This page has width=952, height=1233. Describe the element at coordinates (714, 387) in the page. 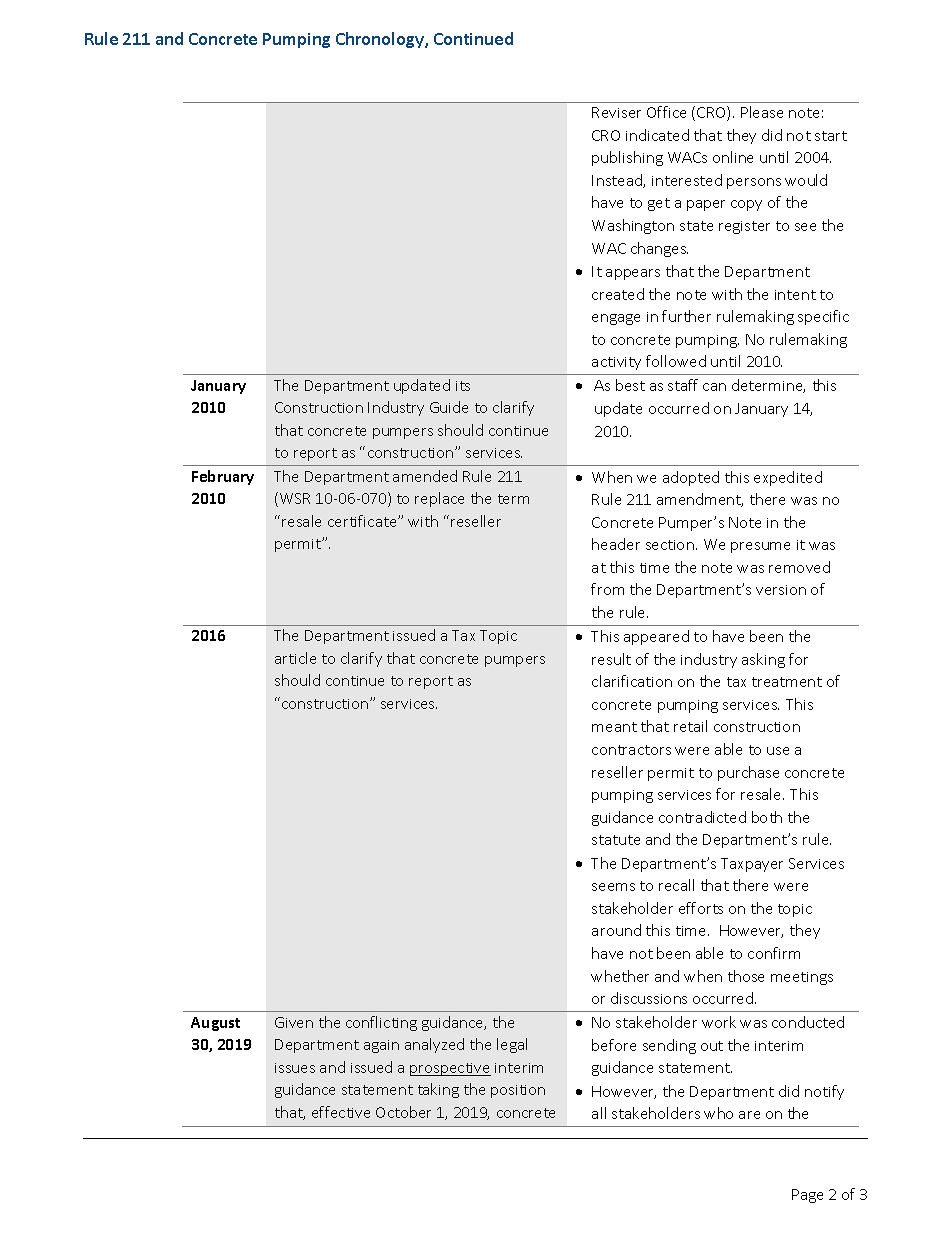

I see `can` at that location.
